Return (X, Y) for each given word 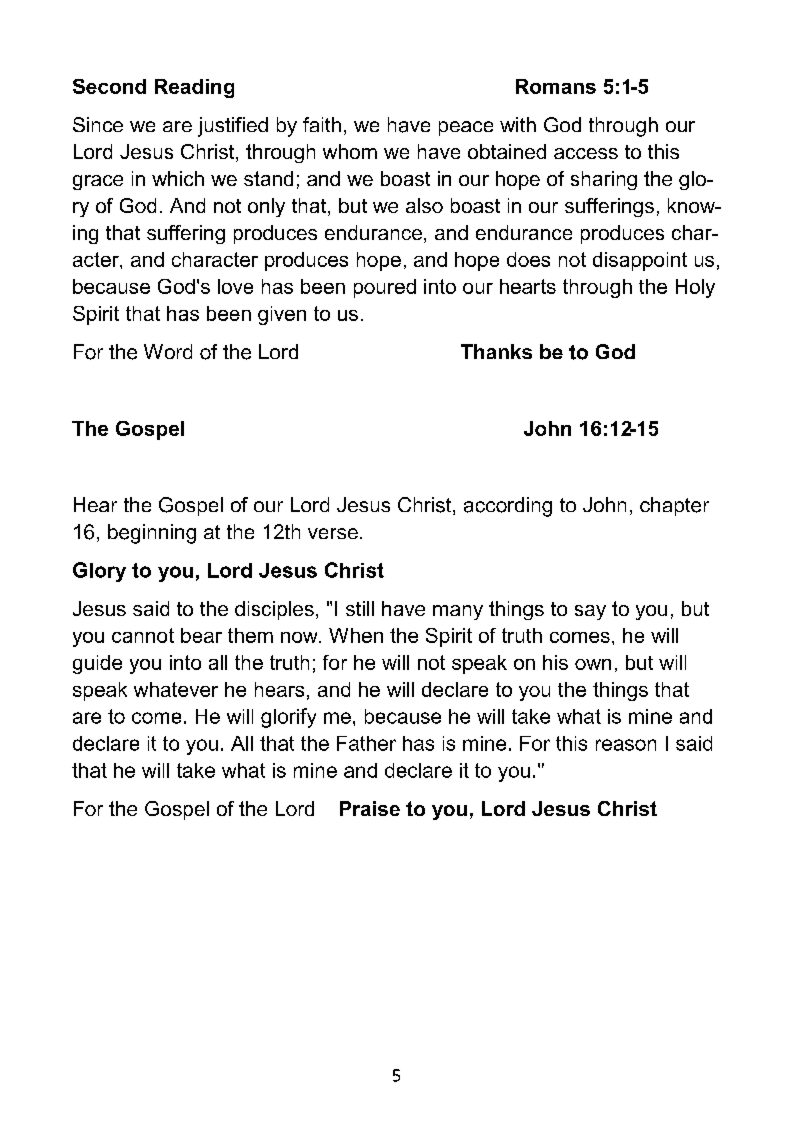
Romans (556, 86)
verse (333, 533)
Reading (194, 88)
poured (385, 288)
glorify (288, 718)
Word (168, 351)
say (590, 612)
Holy (695, 288)
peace (466, 128)
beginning (152, 534)
